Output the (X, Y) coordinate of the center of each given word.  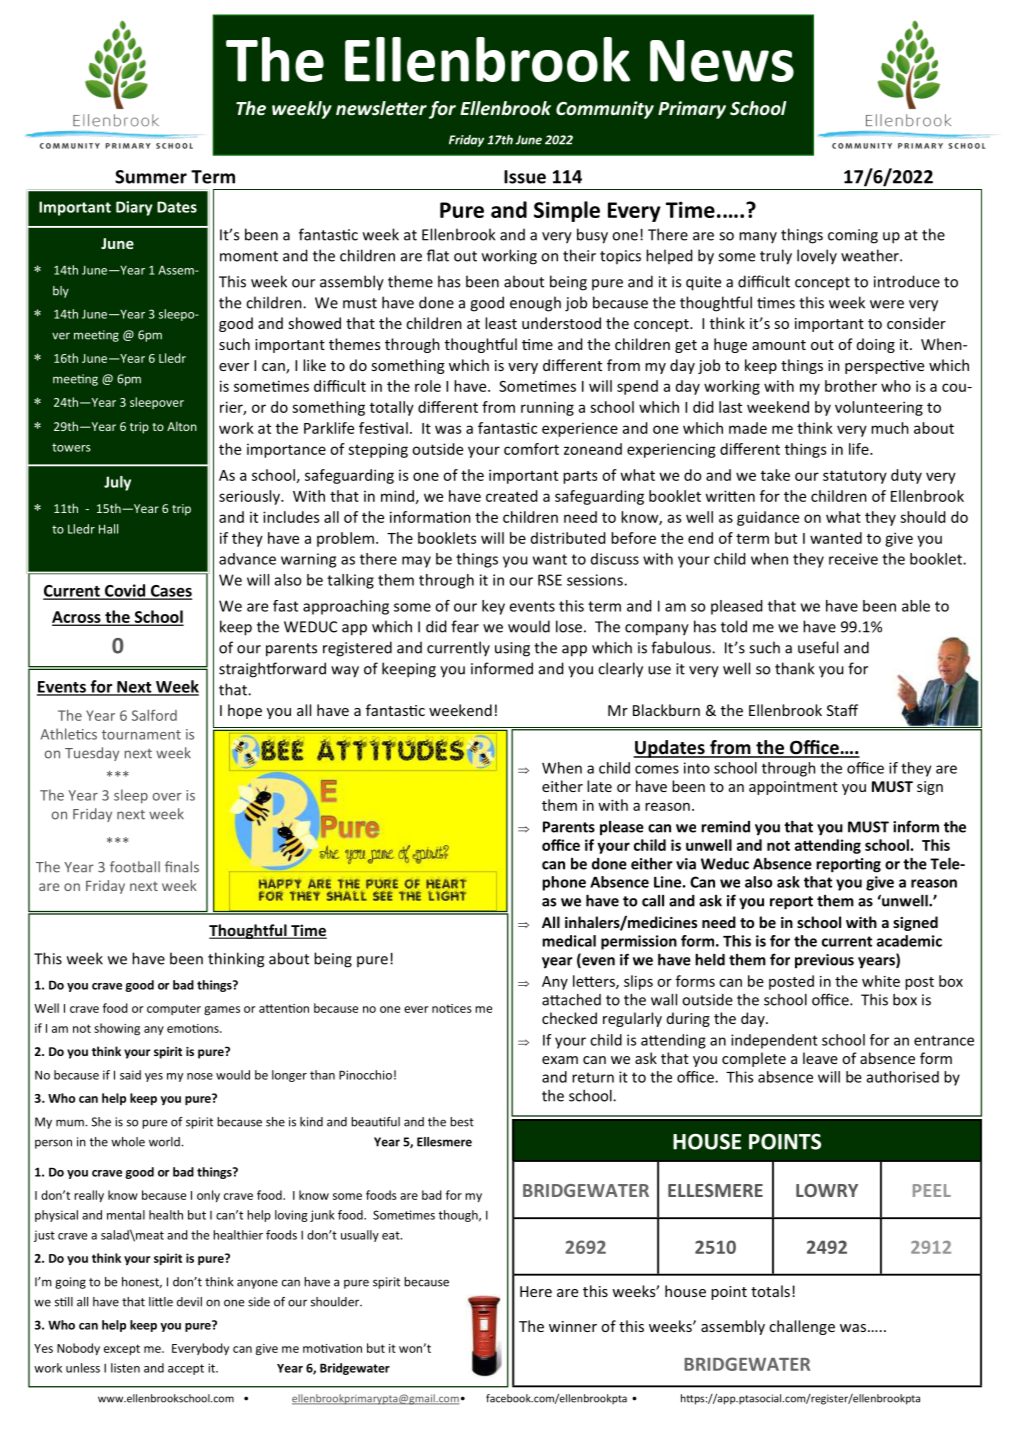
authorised (903, 1077)
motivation (332, 1348)
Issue (525, 177)
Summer (151, 177)
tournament (141, 735)
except (122, 1349)
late (599, 786)
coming (853, 236)
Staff (842, 710)
